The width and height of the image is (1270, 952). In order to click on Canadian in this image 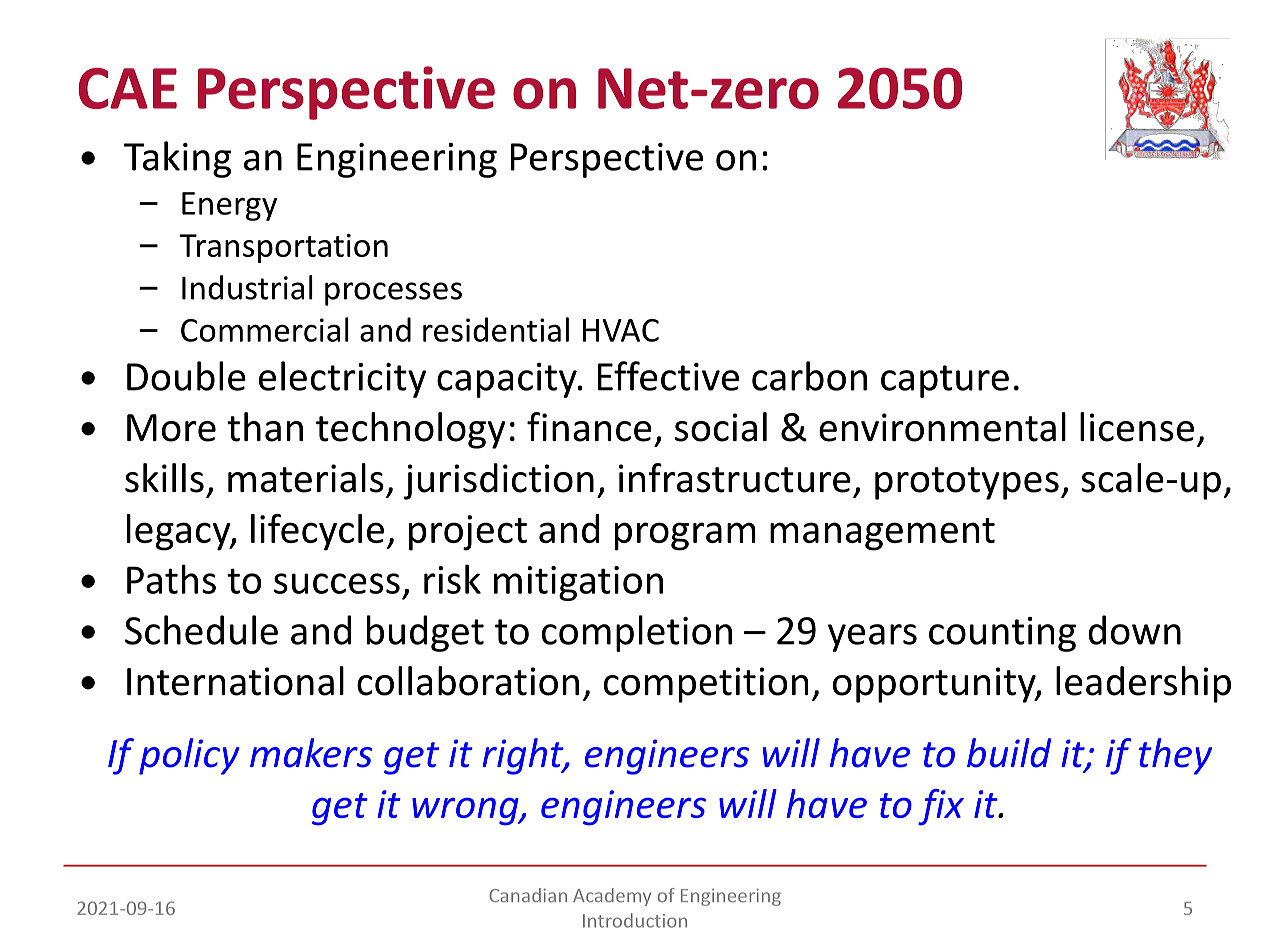, I will do `click(528, 895)`.
